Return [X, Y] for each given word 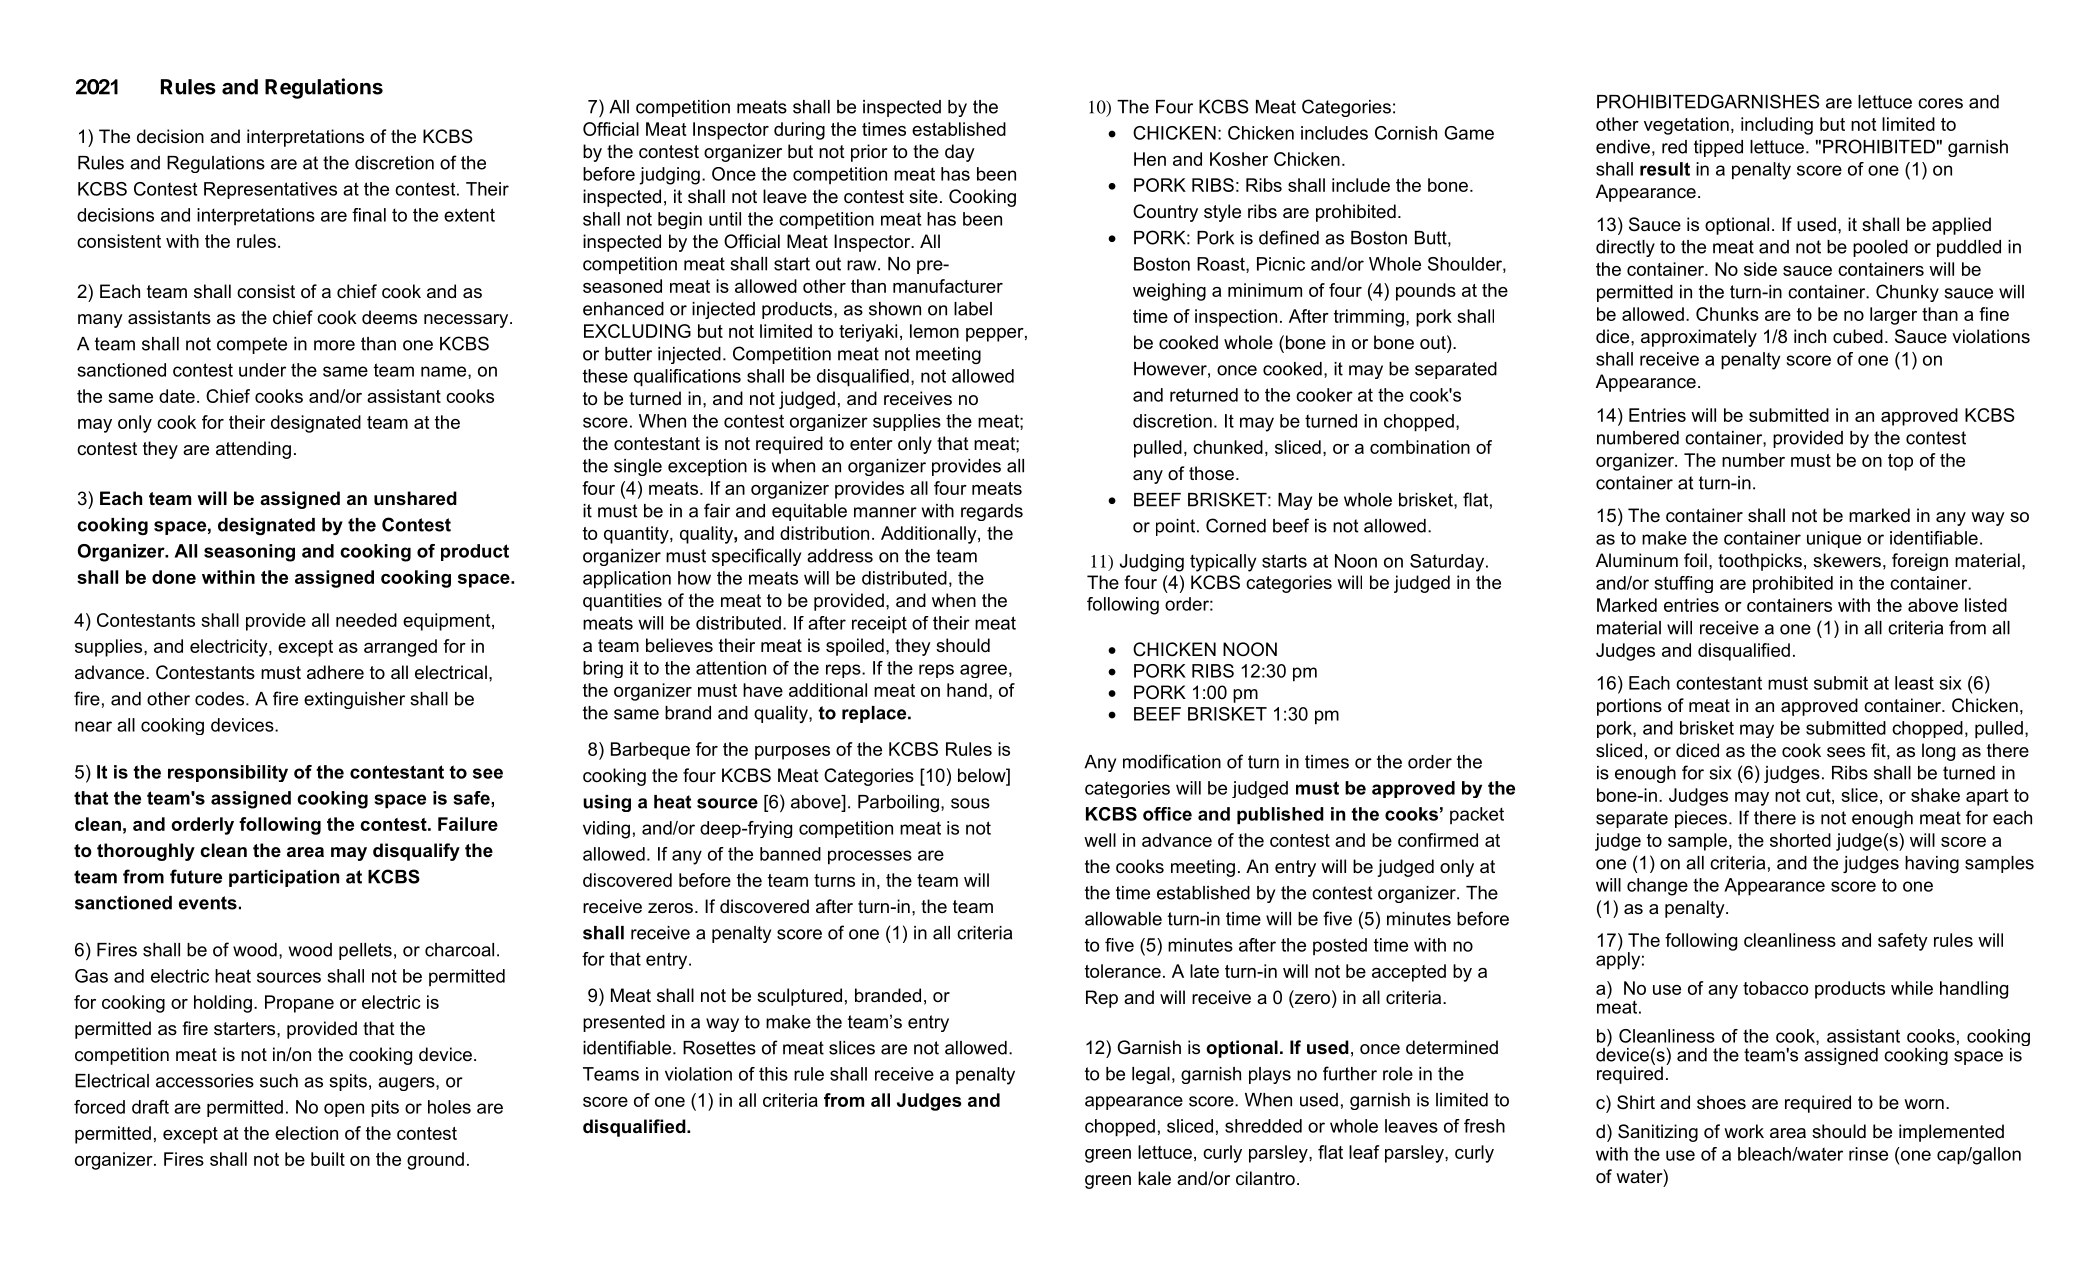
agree [983, 671]
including [1777, 126]
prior [869, 153]
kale [1154, 1178]
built [328, 1159]
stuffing [1684, 584]
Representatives [270, 190]
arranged [400, 648]
